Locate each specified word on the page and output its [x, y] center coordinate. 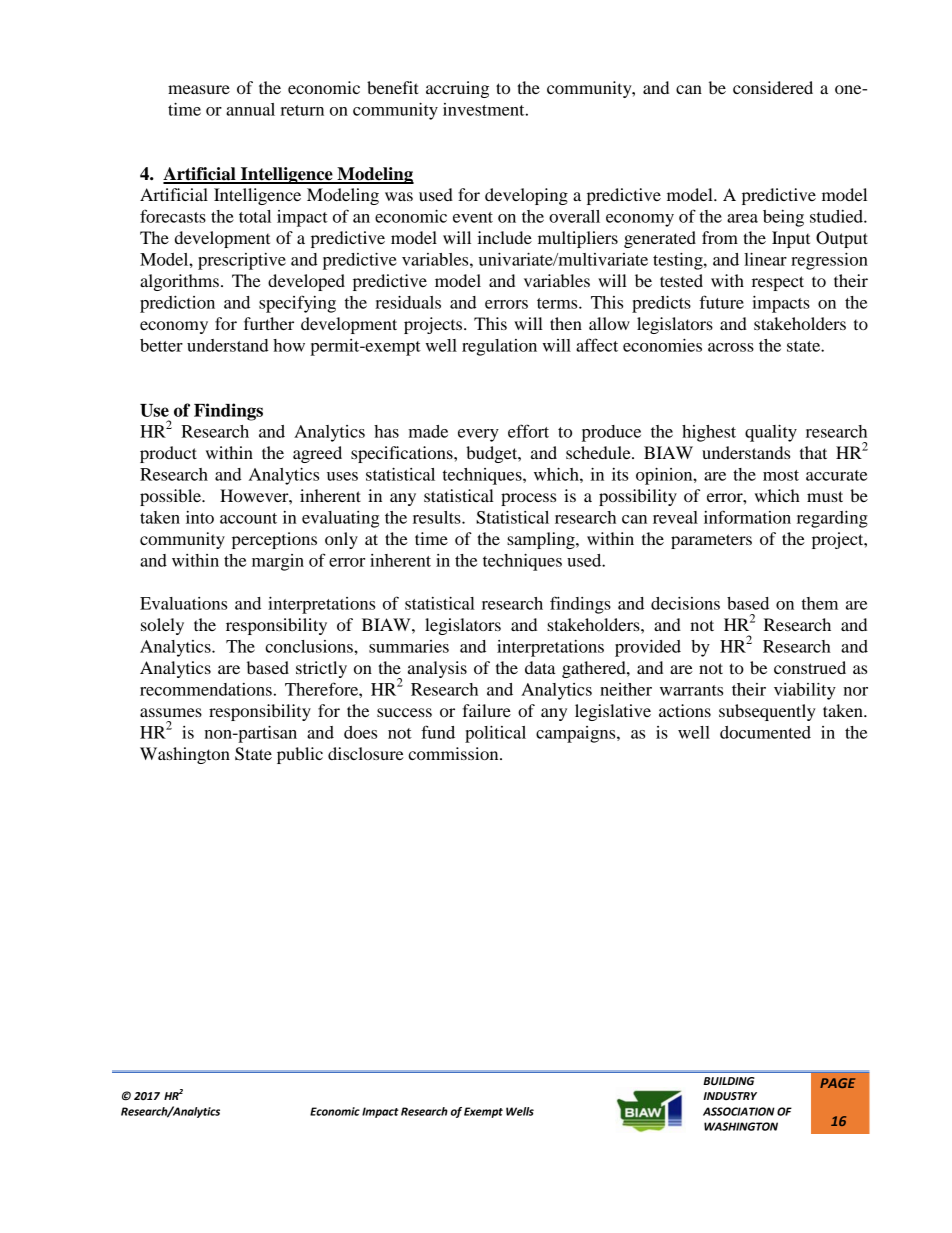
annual [250, 109]
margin [278, 562]
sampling [542, 540]
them [820, 603]
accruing [457, 89]
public [300, 755]
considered [773, 87]
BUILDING [729, 1081]
